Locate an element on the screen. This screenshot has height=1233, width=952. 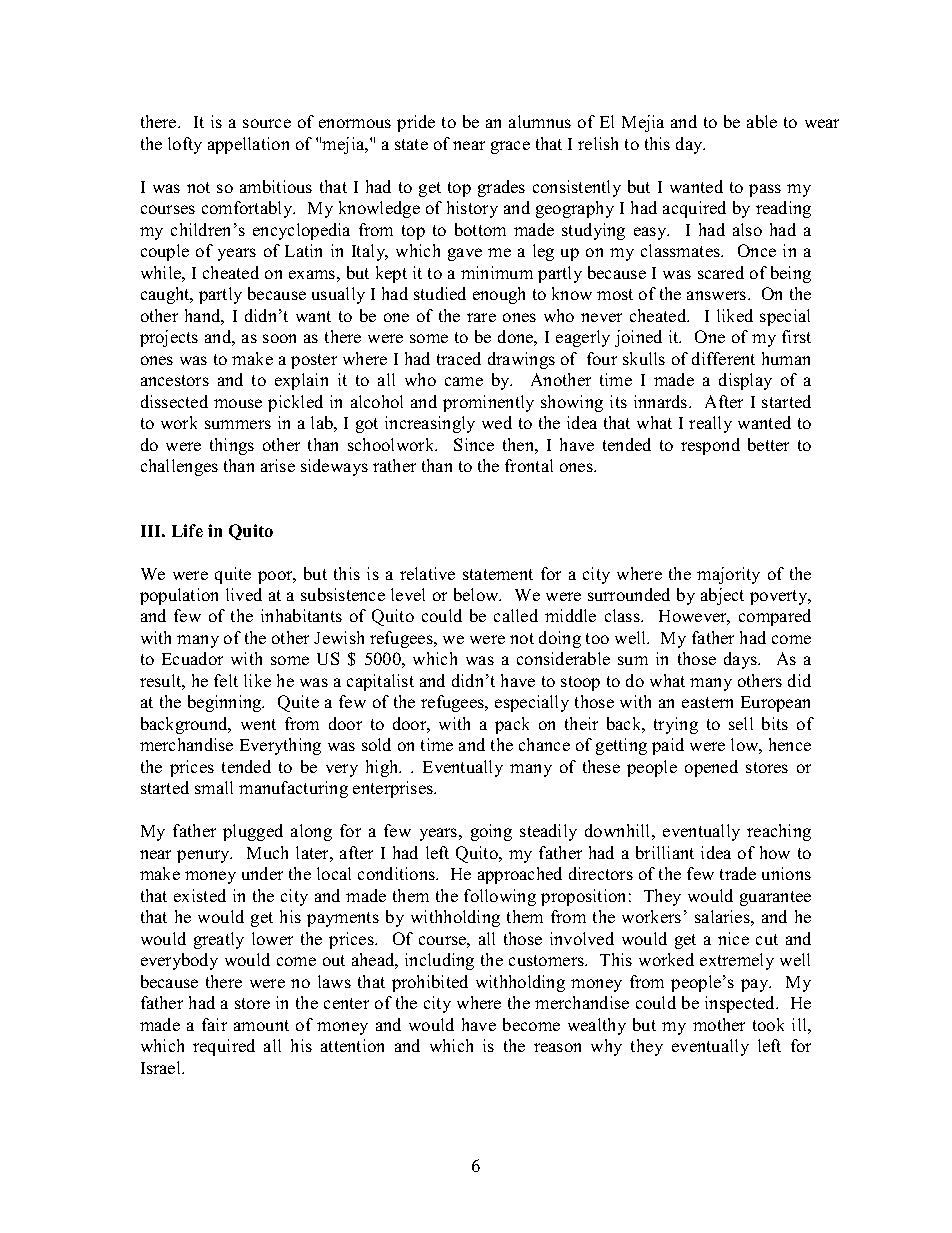
required is located at coordinates (224, 1047).
